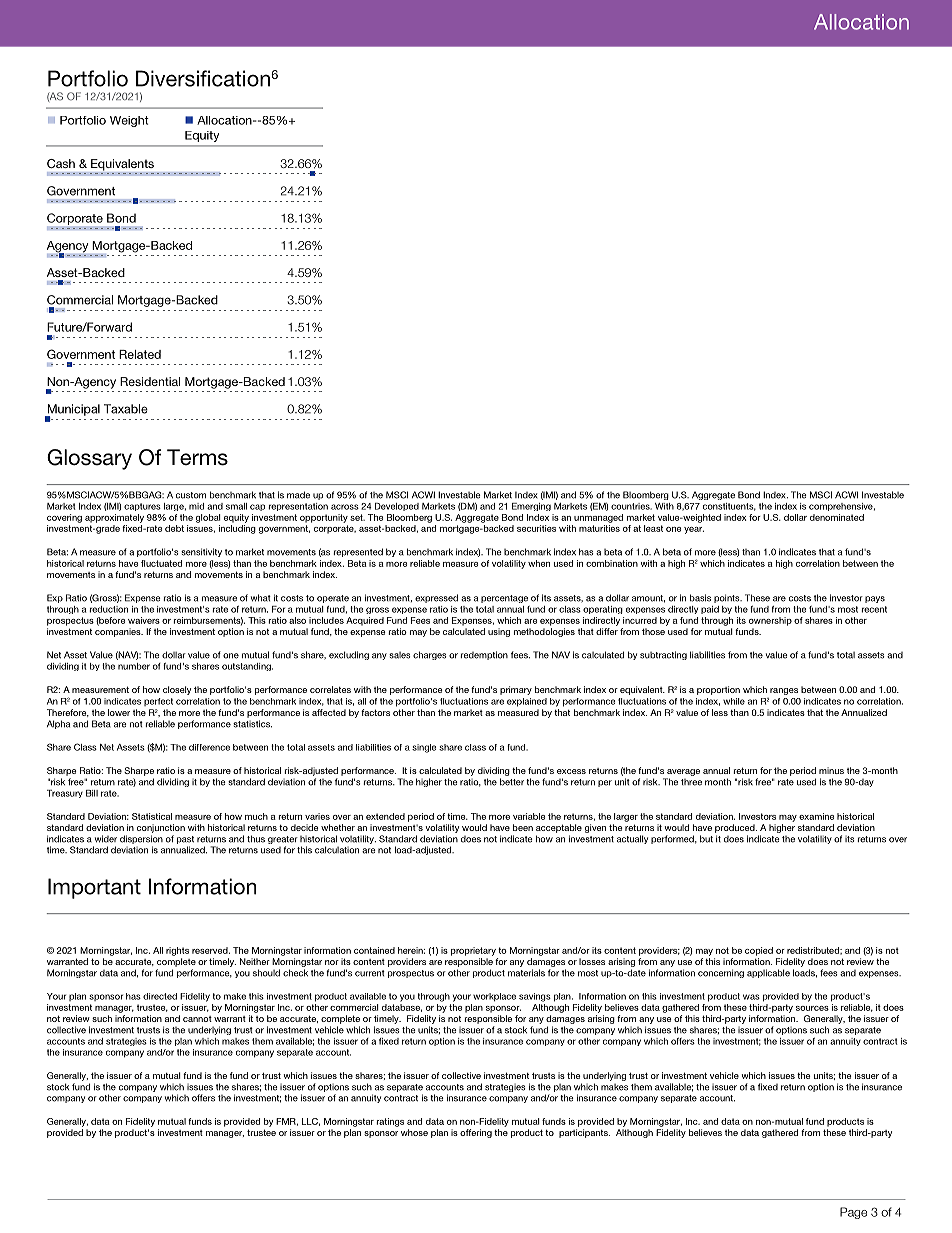 The image size is (952, 1233). What do you see at coordinates (197, 457) in the page?
I see `Terms` at bounding box center [197, 457].
